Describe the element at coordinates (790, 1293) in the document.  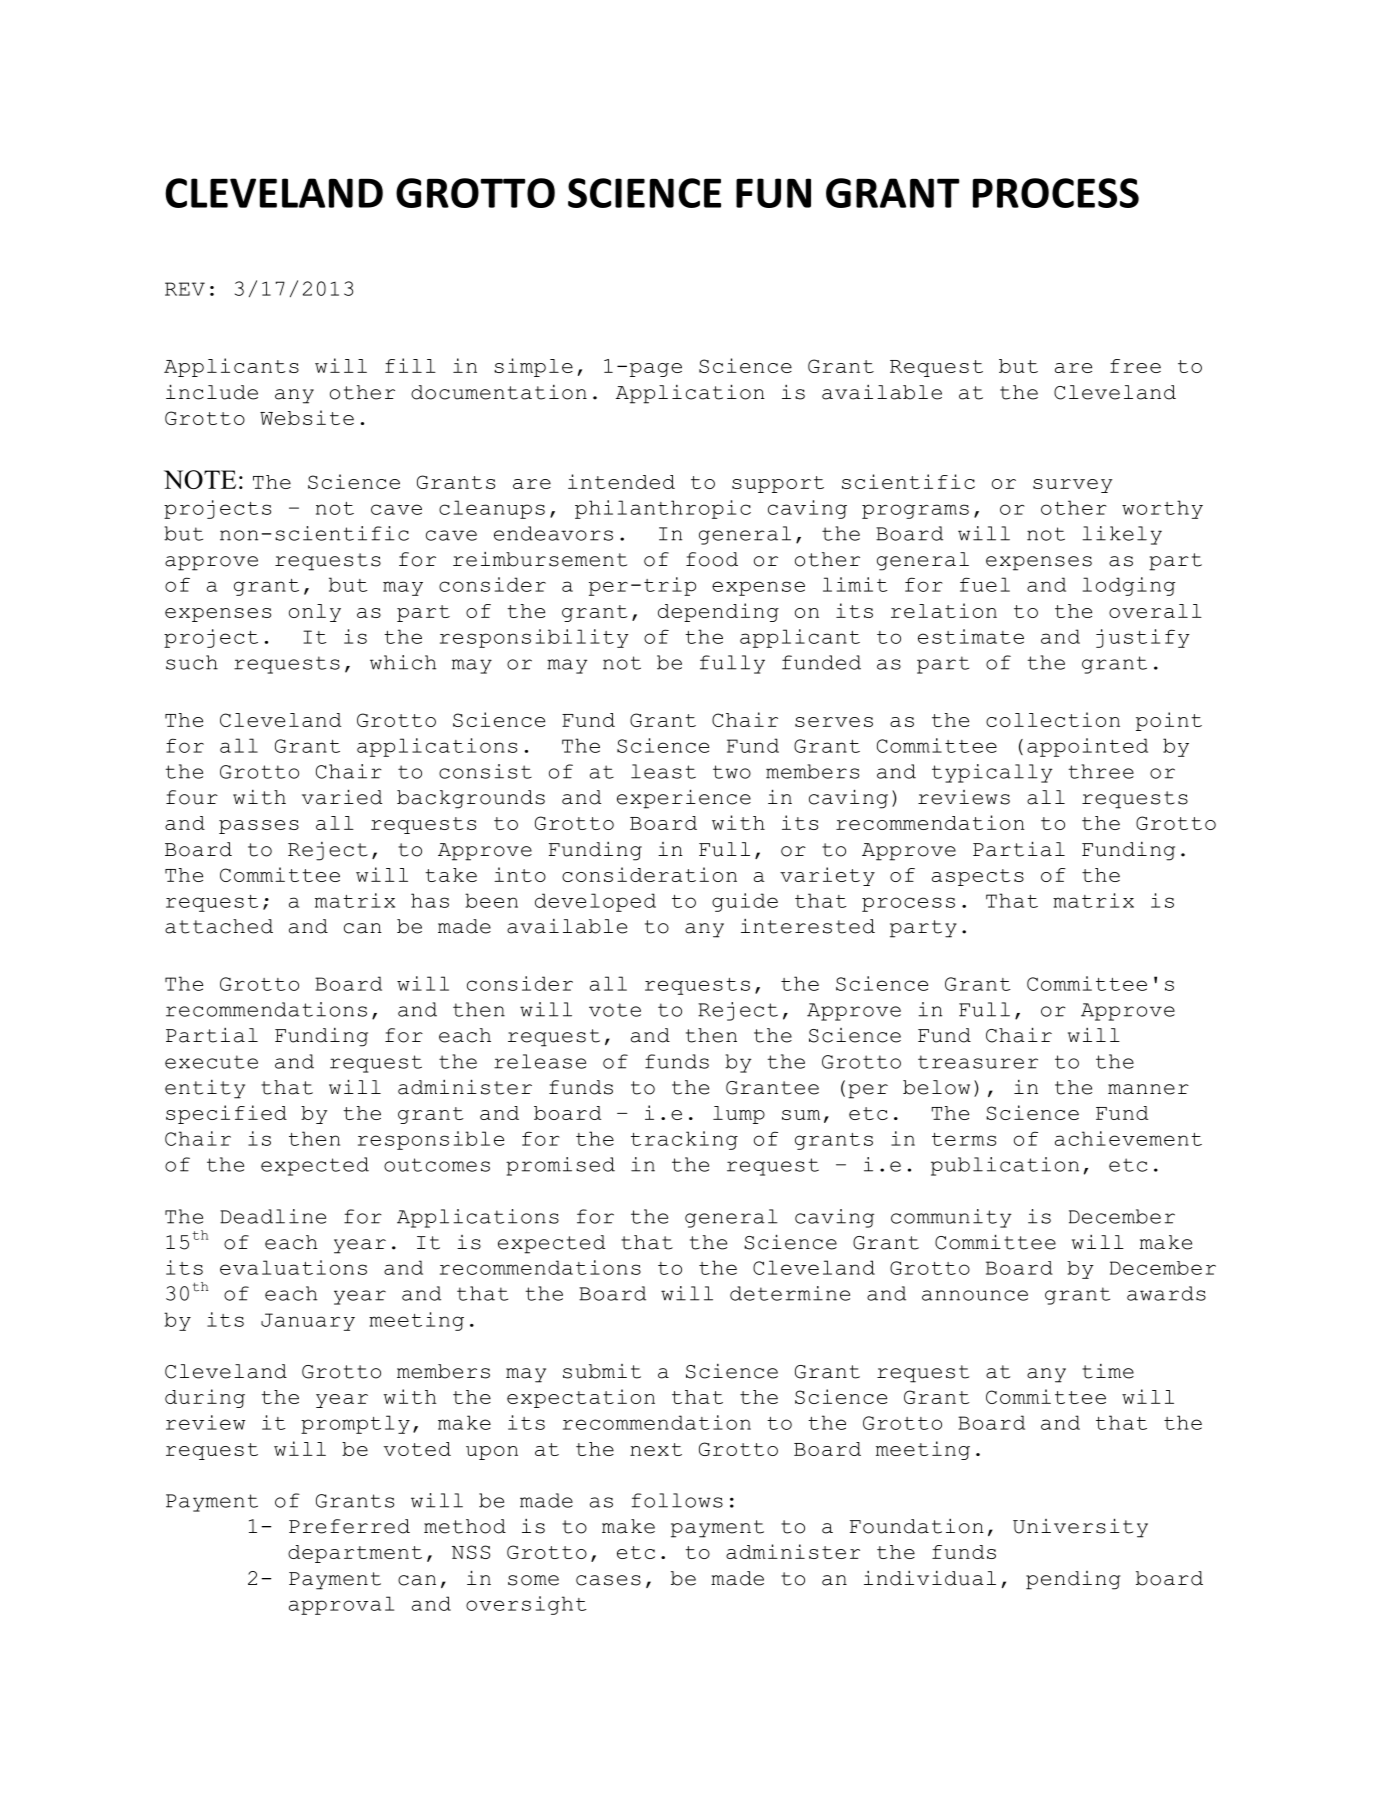
I see `determine` at that location.
